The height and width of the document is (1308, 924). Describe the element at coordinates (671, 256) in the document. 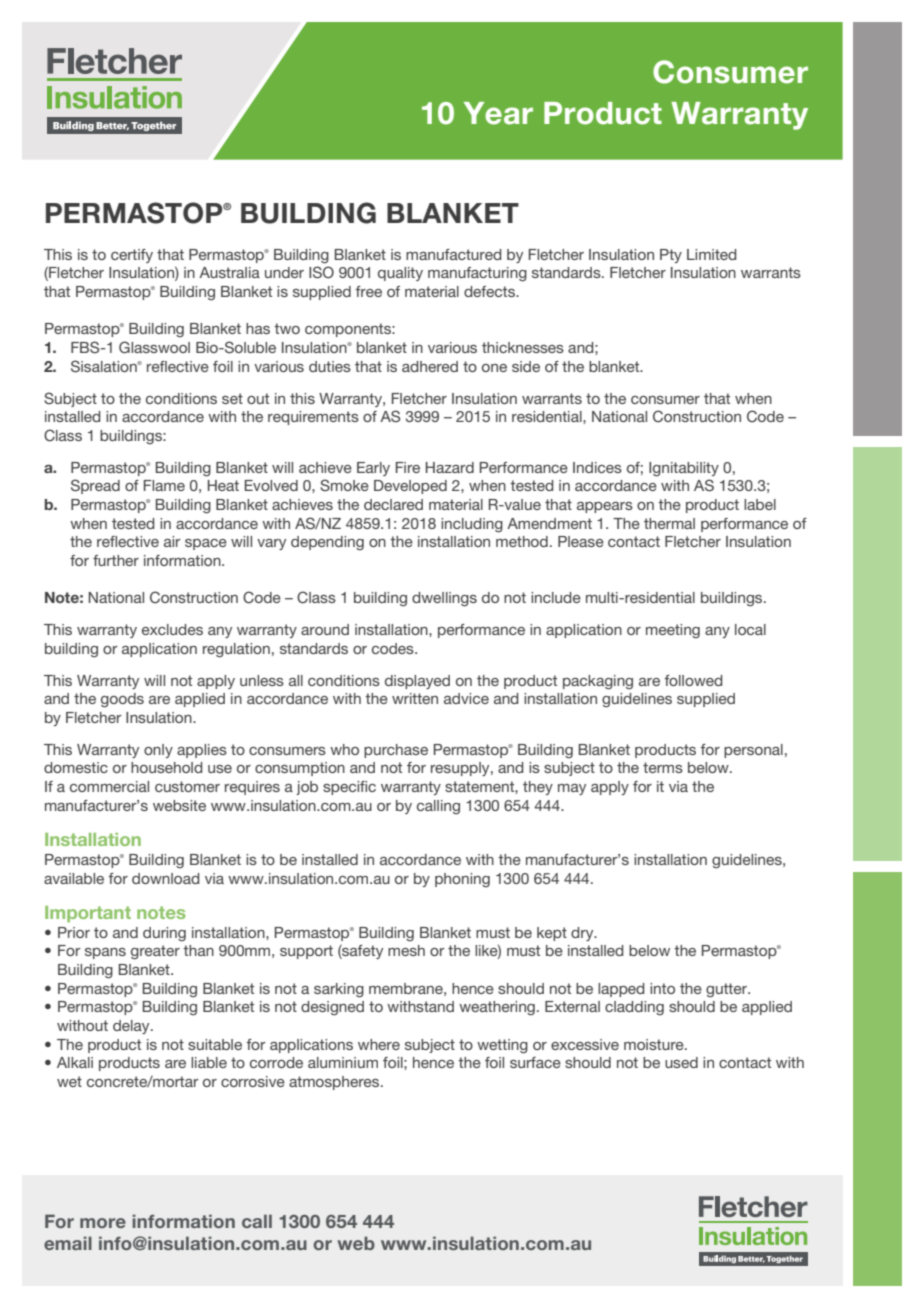

I see `Pty` at that location.
